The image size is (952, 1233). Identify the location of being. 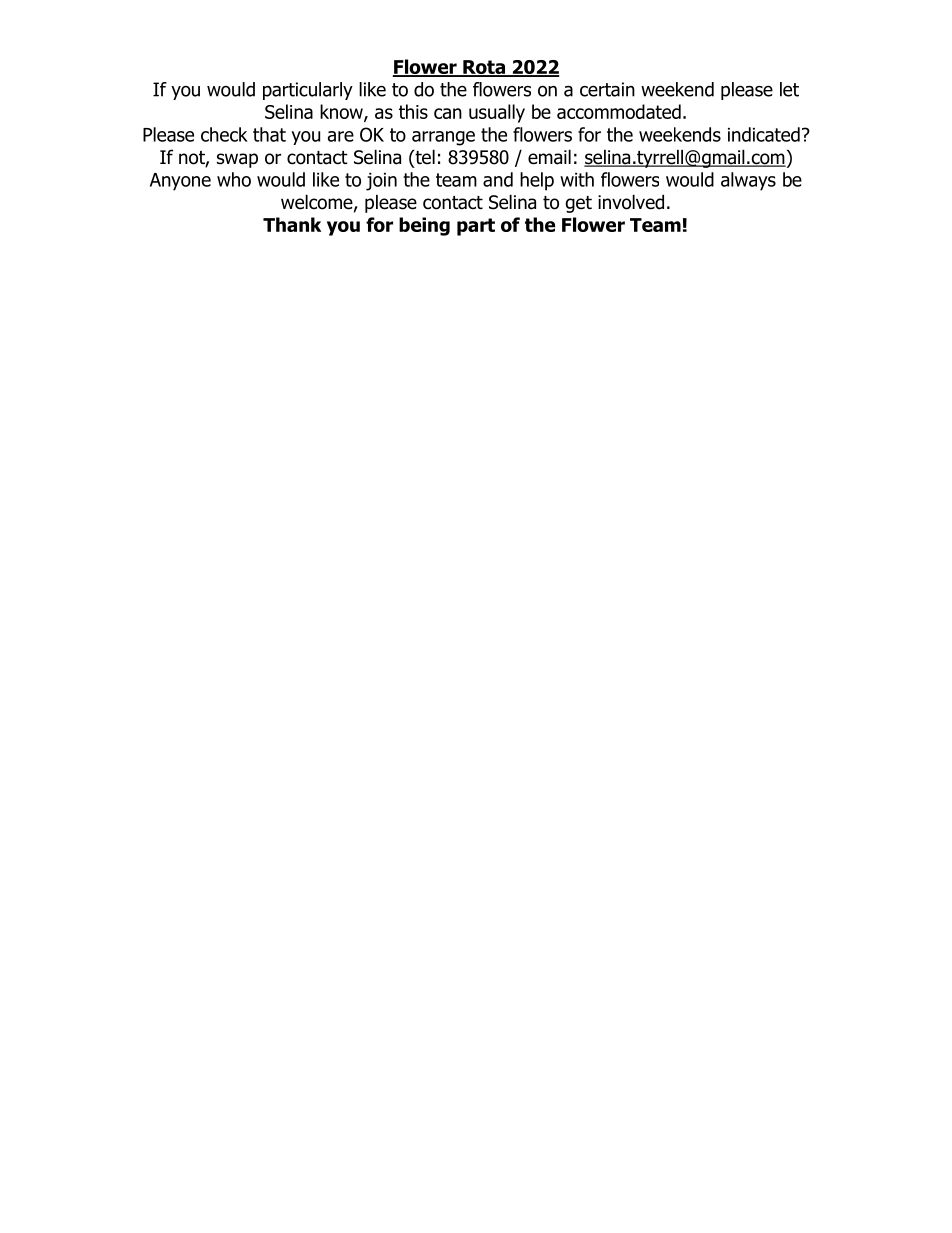
(424, 226).
